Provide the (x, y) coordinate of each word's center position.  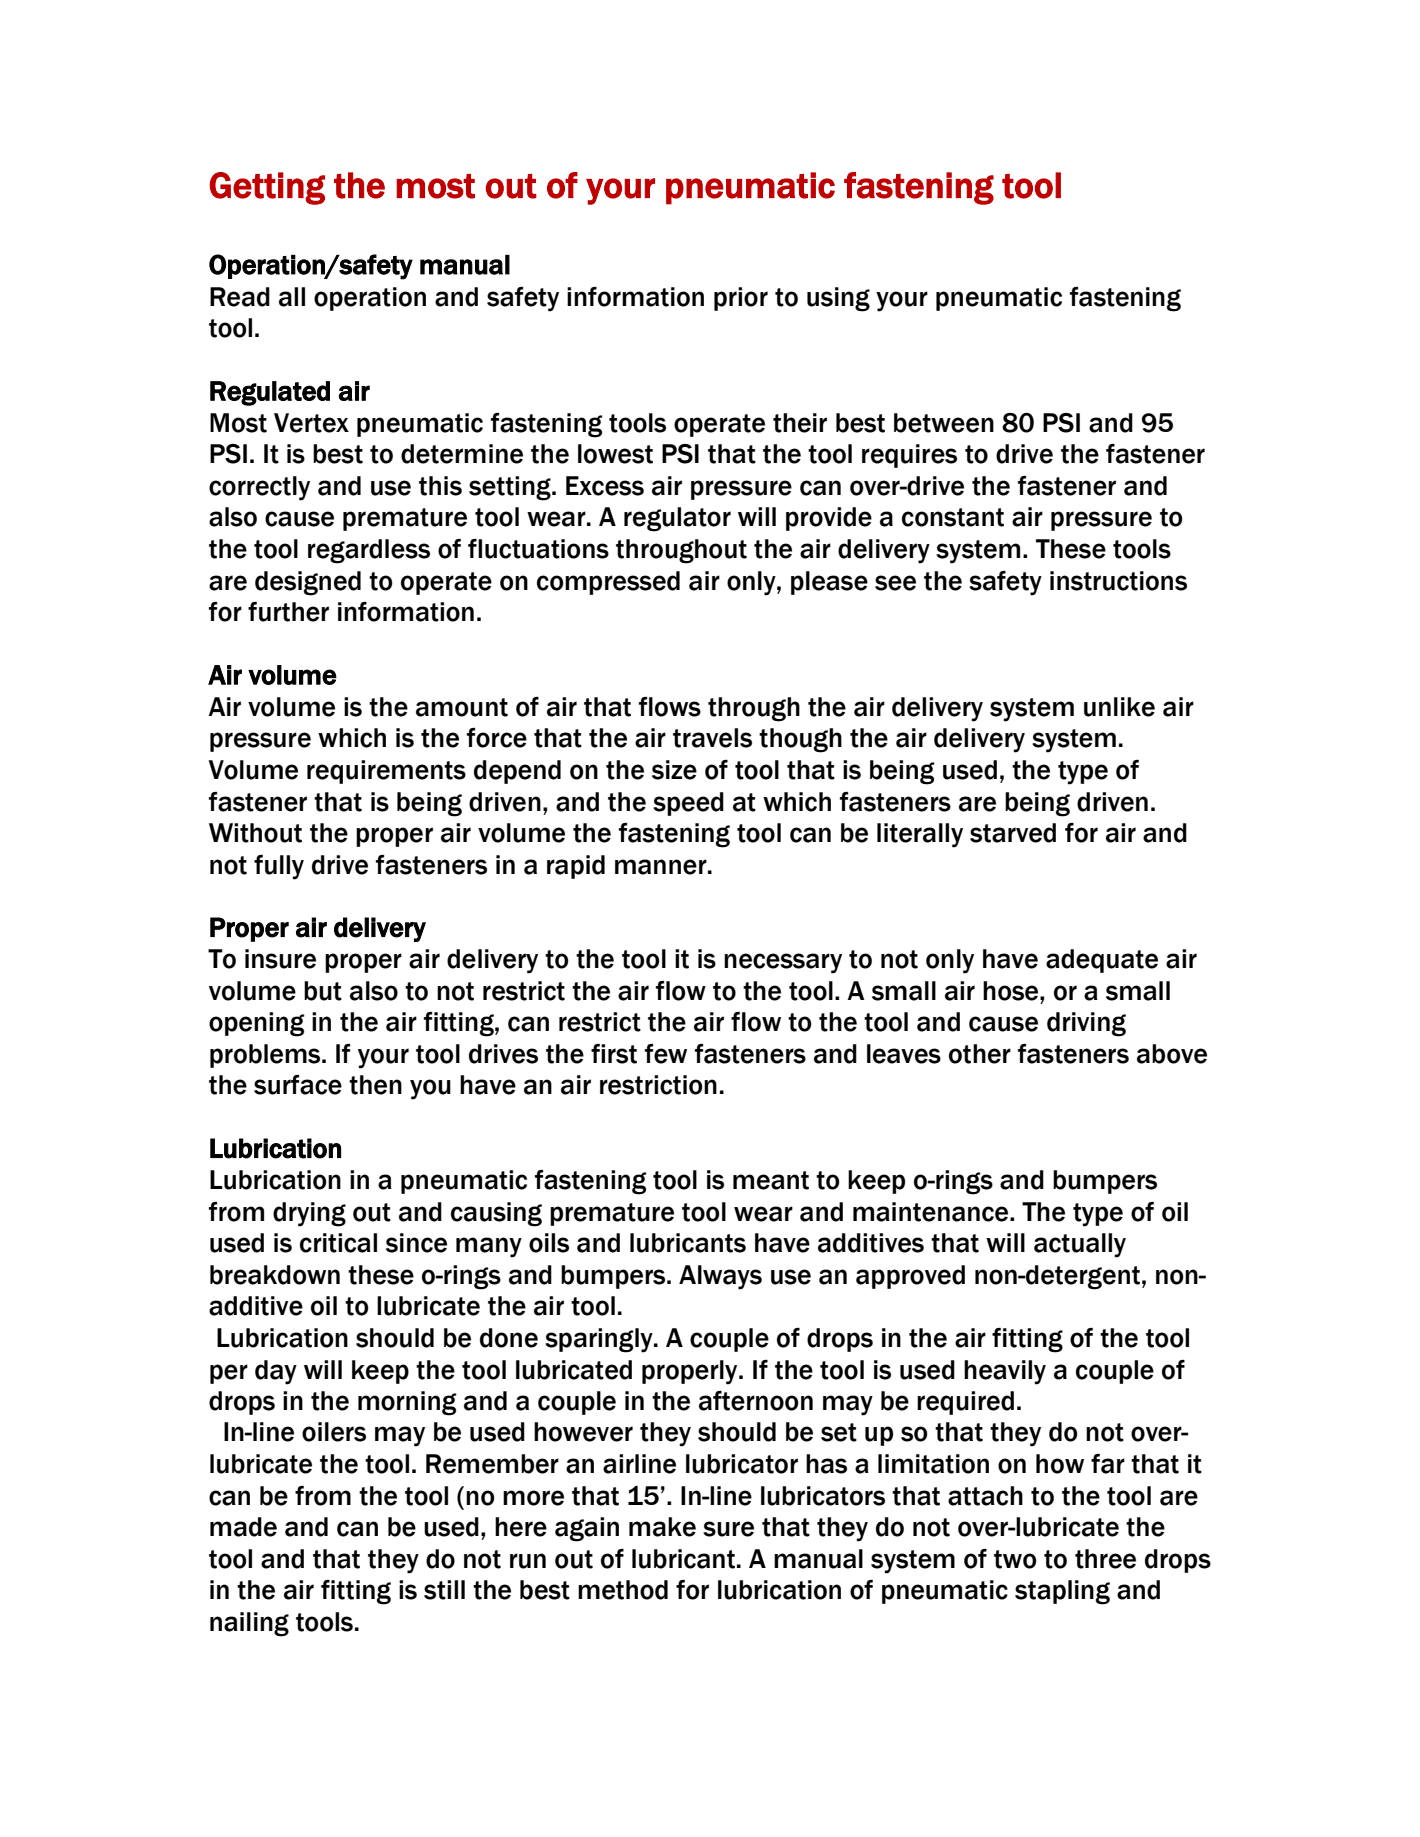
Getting (267, 188)
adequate (1102, 961)
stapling (1062, 1592)
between (944, 423)
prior (741, 299)
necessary (783, 963)
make (662, 1527)
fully (279, 867)
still (444, 1590)
